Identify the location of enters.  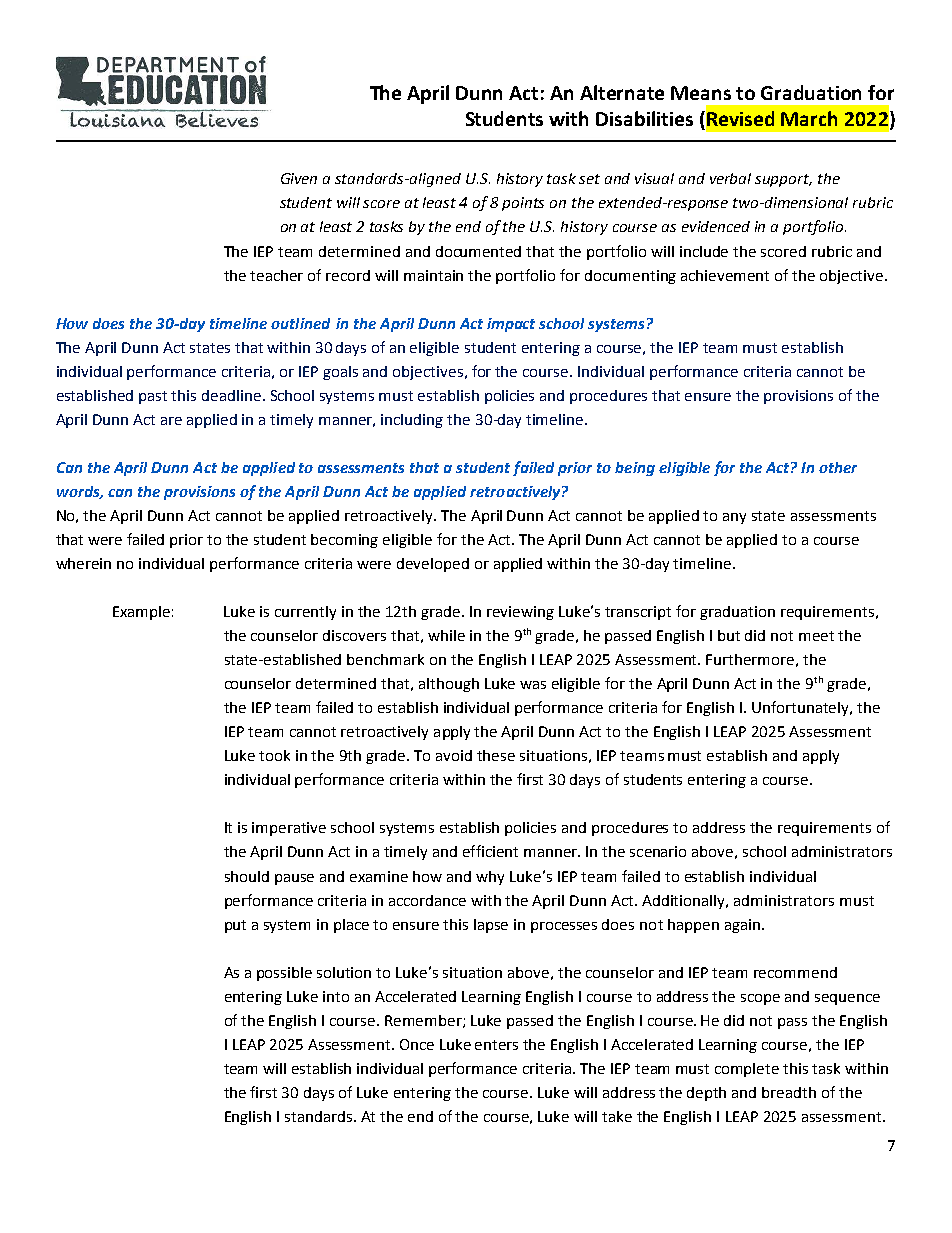
(496, 1045).
